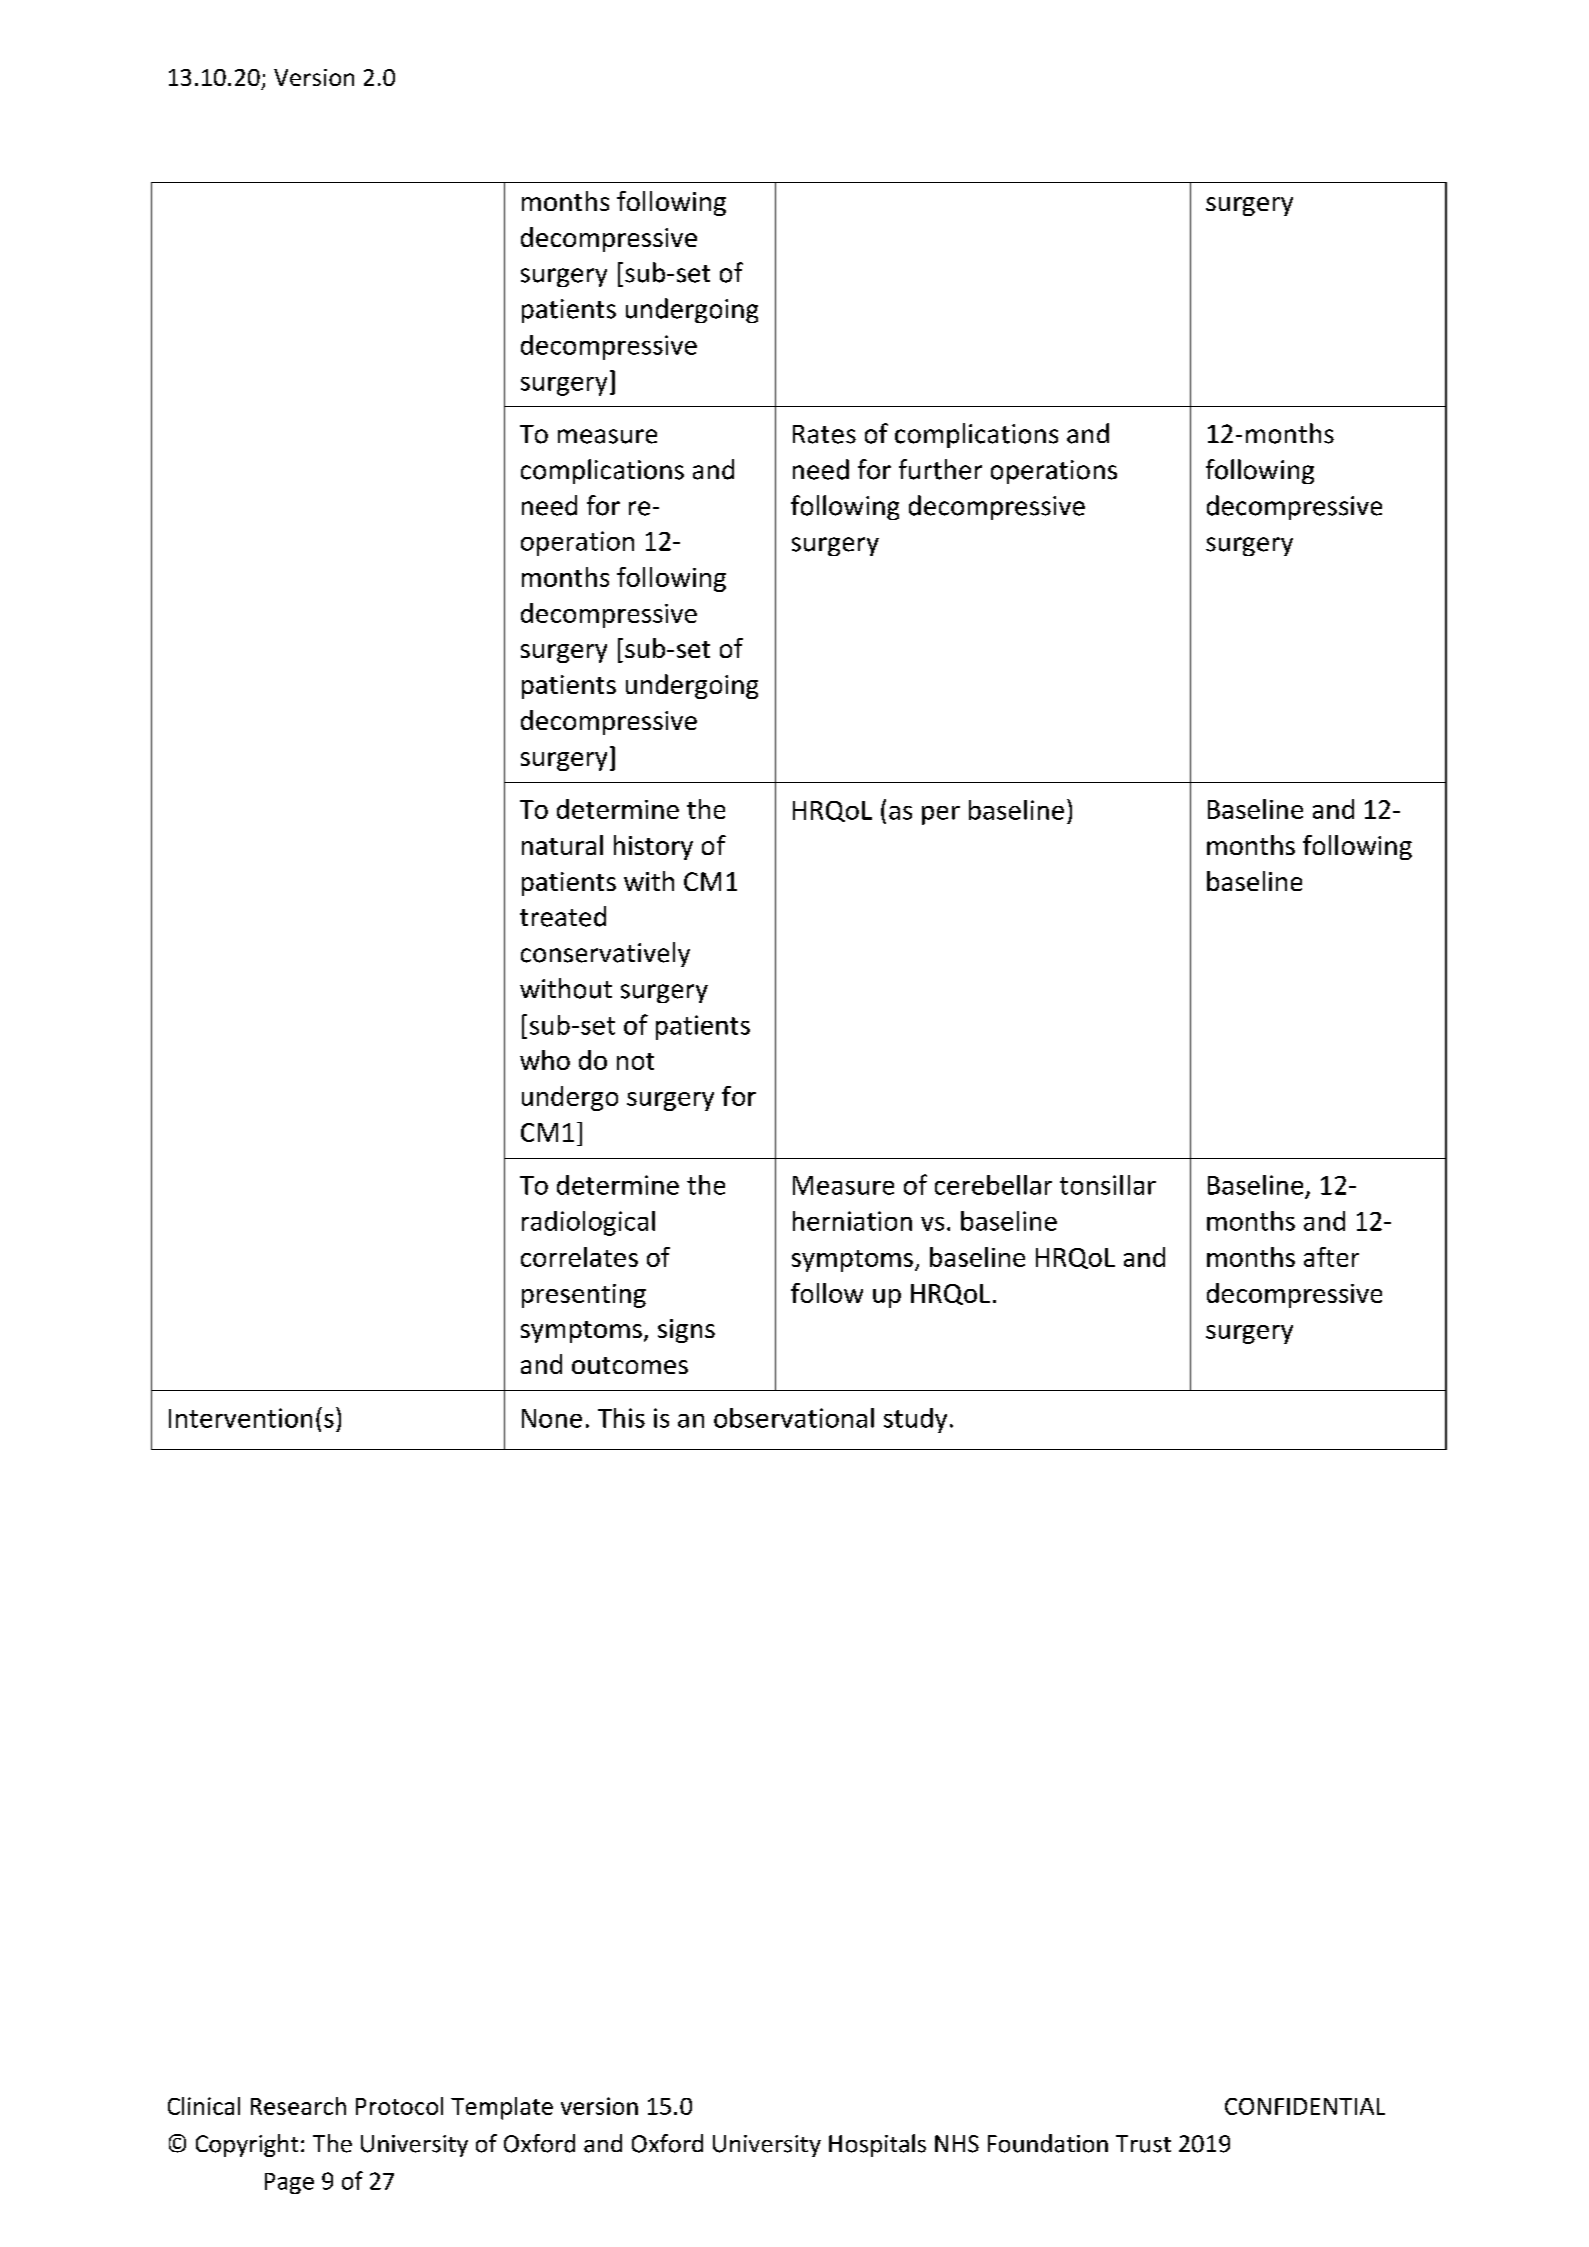 The height and width of the document is (2247, 1589). I want to click on after, so click(1331, 1257).
